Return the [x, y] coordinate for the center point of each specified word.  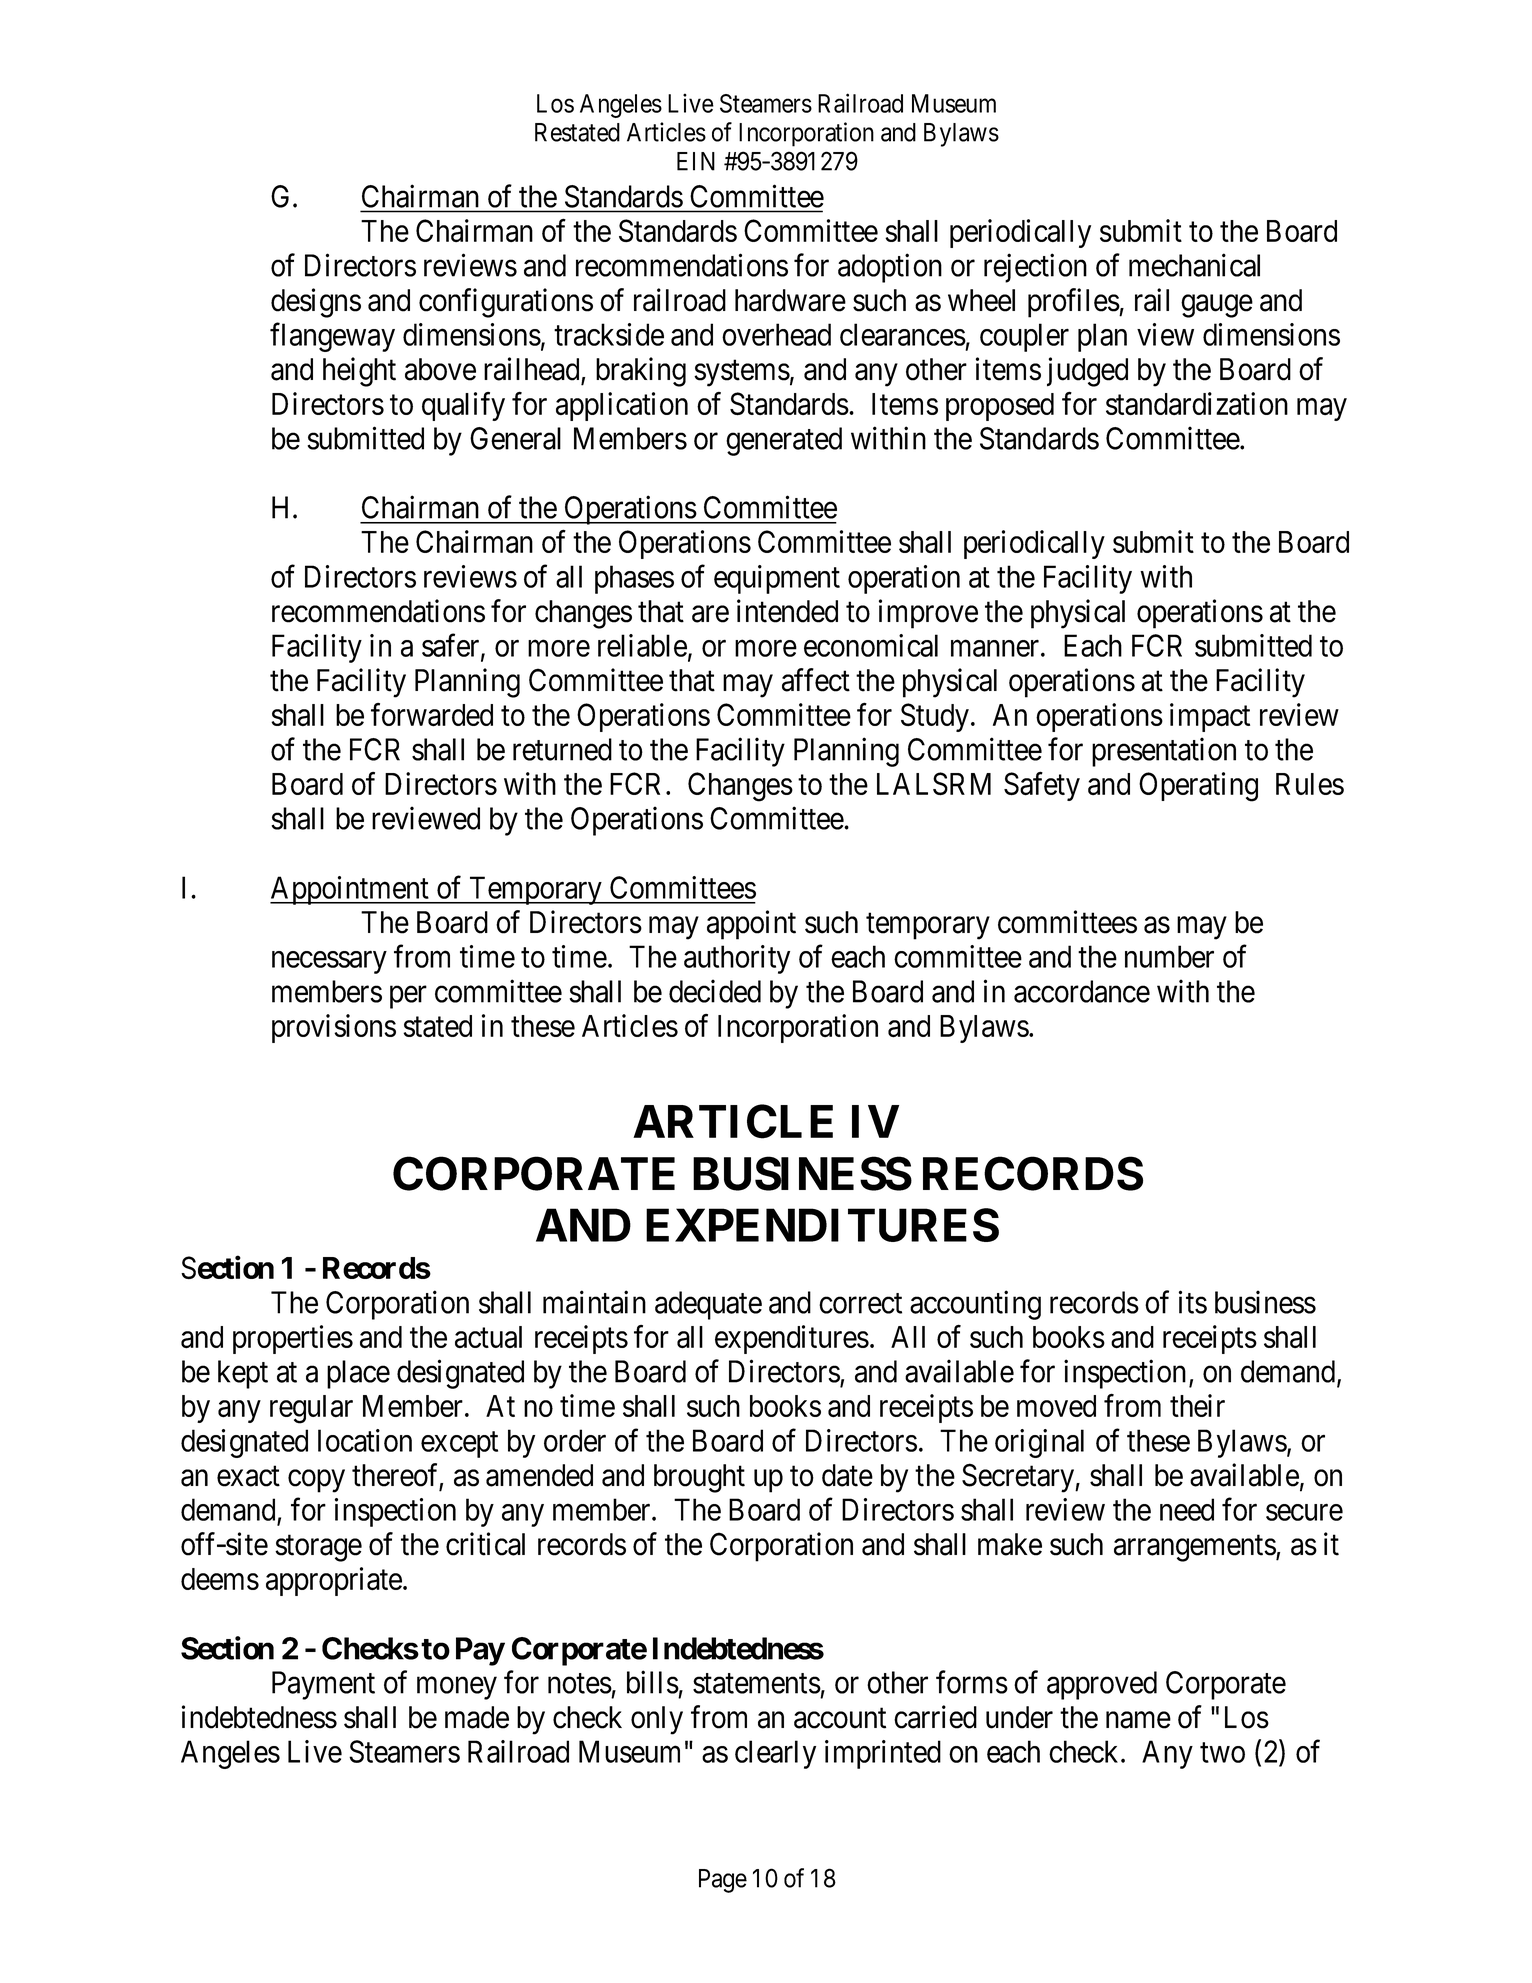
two [1222, 1753]
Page [723, 1881]
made [477, 1717]
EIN [696, 161]
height [359, 372]
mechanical [1194, 265]
